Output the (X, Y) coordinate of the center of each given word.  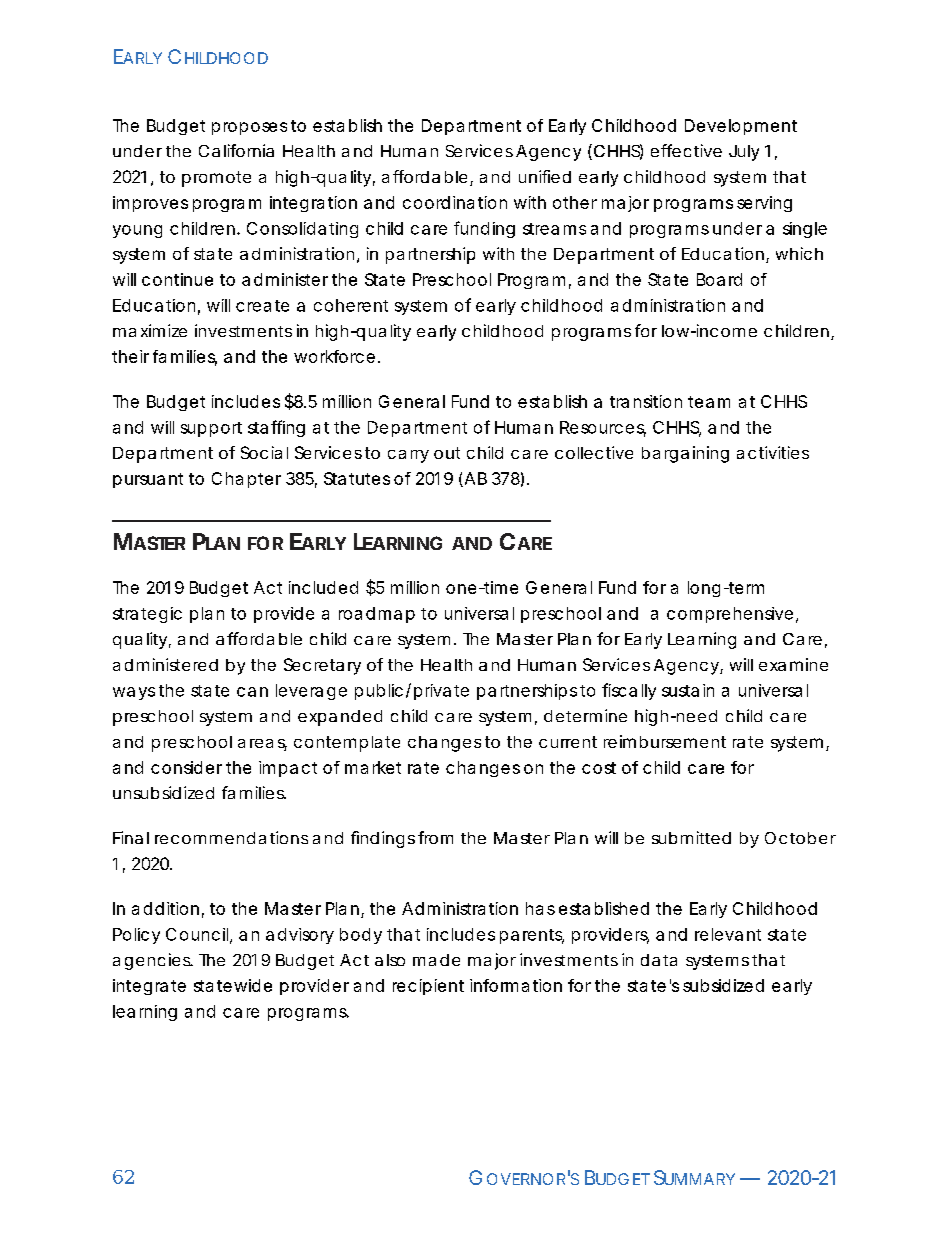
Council (198, 935)
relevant (728, 934)
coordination (455, 202)
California (236, 150)
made (436, 960)
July (744, 153)
